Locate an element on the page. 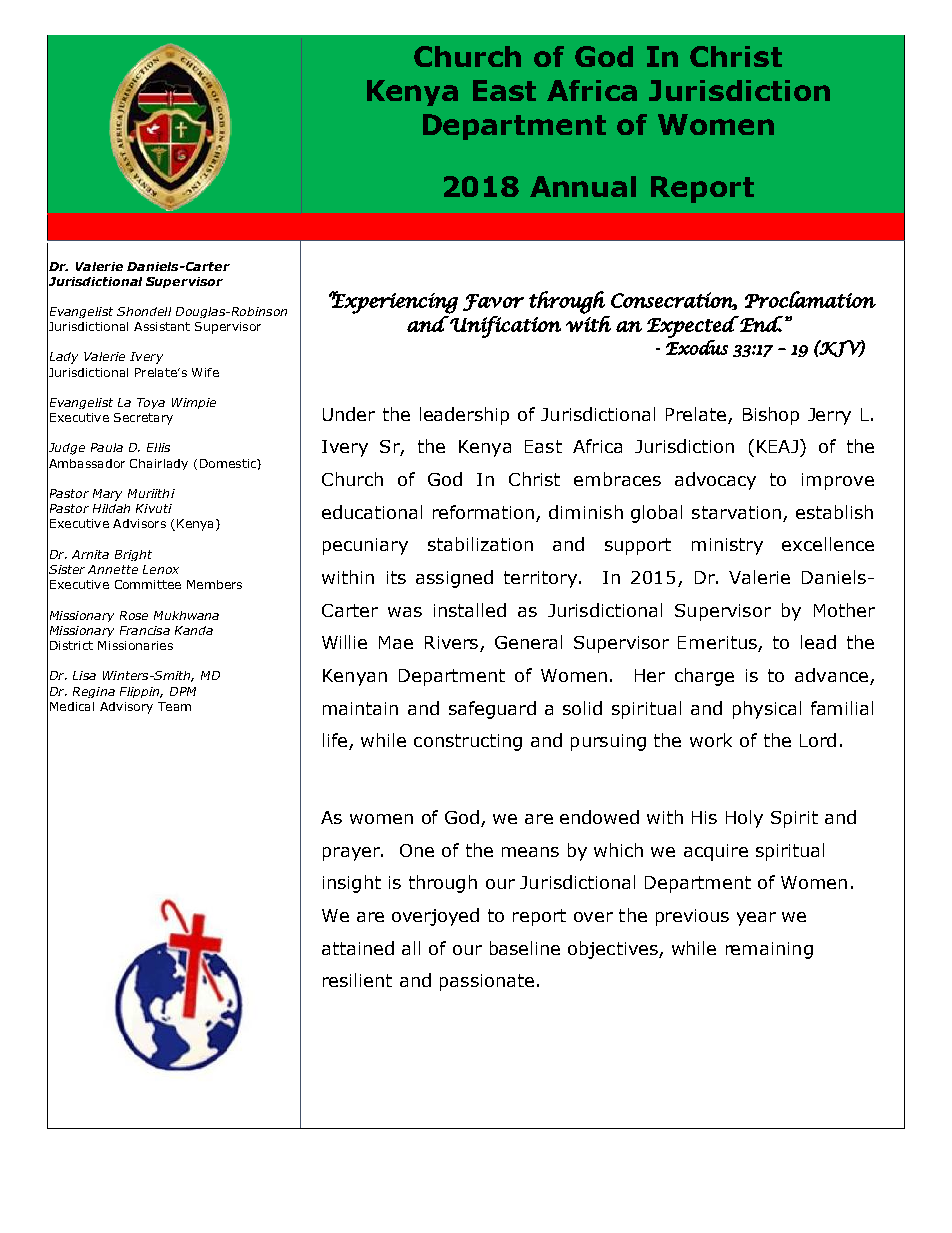 The image size is (952, 1233). work is located at coordinates (711, 740).
